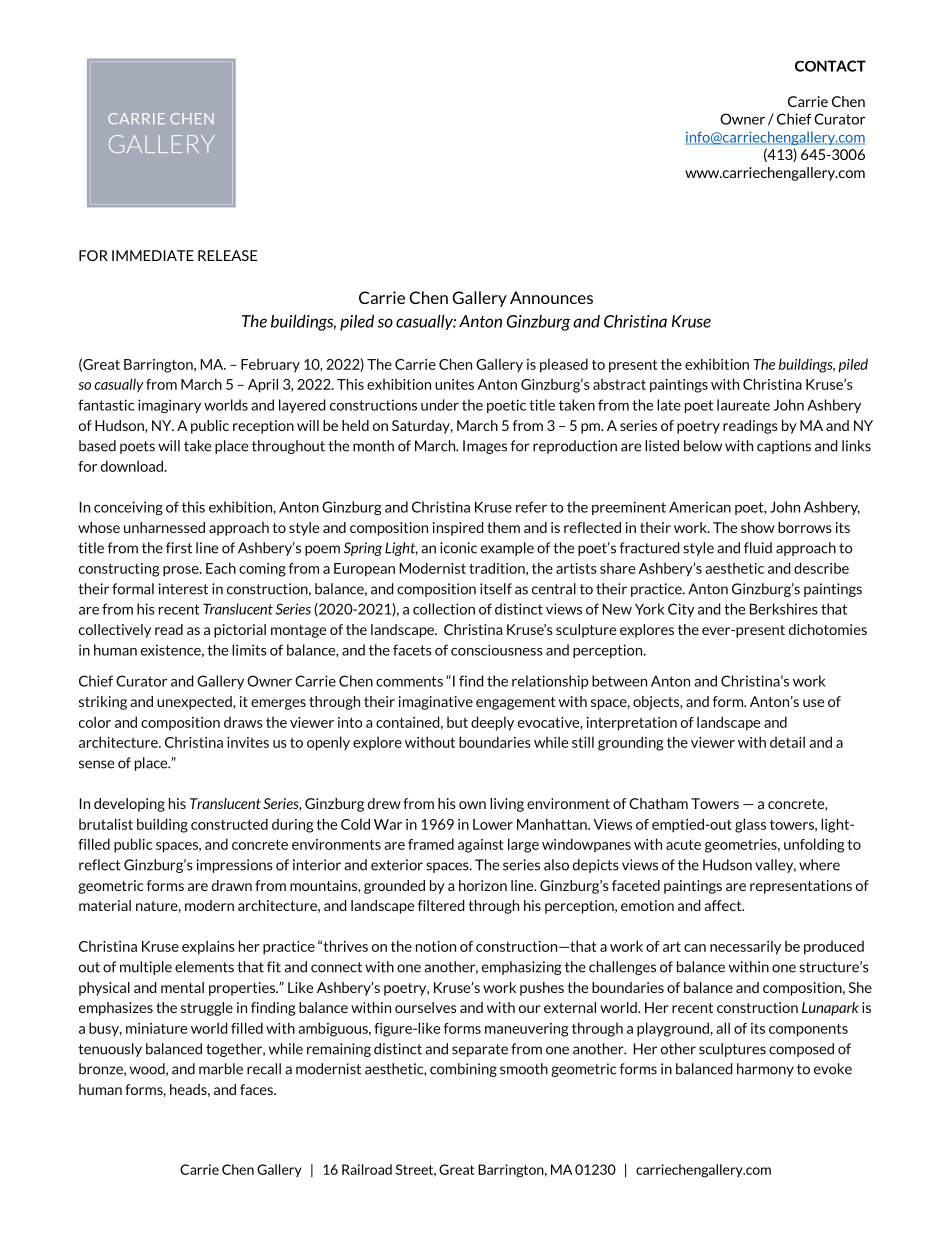 This document has width=952, height=1233. I want to click on harmony, so click(765, 1070).
